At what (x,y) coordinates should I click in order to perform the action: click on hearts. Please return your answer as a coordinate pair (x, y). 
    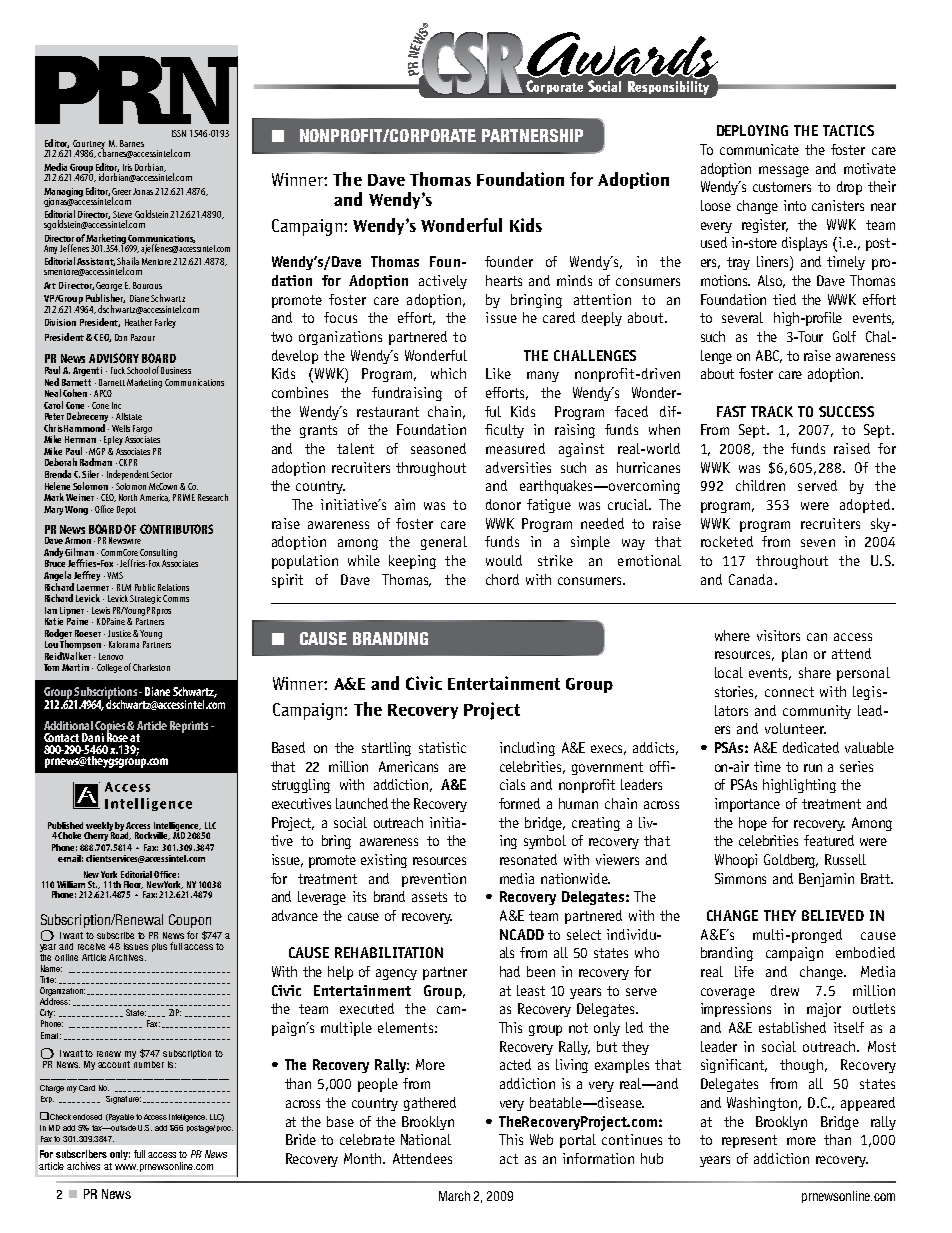
    Looking at the image, I should click on (504, 280).
